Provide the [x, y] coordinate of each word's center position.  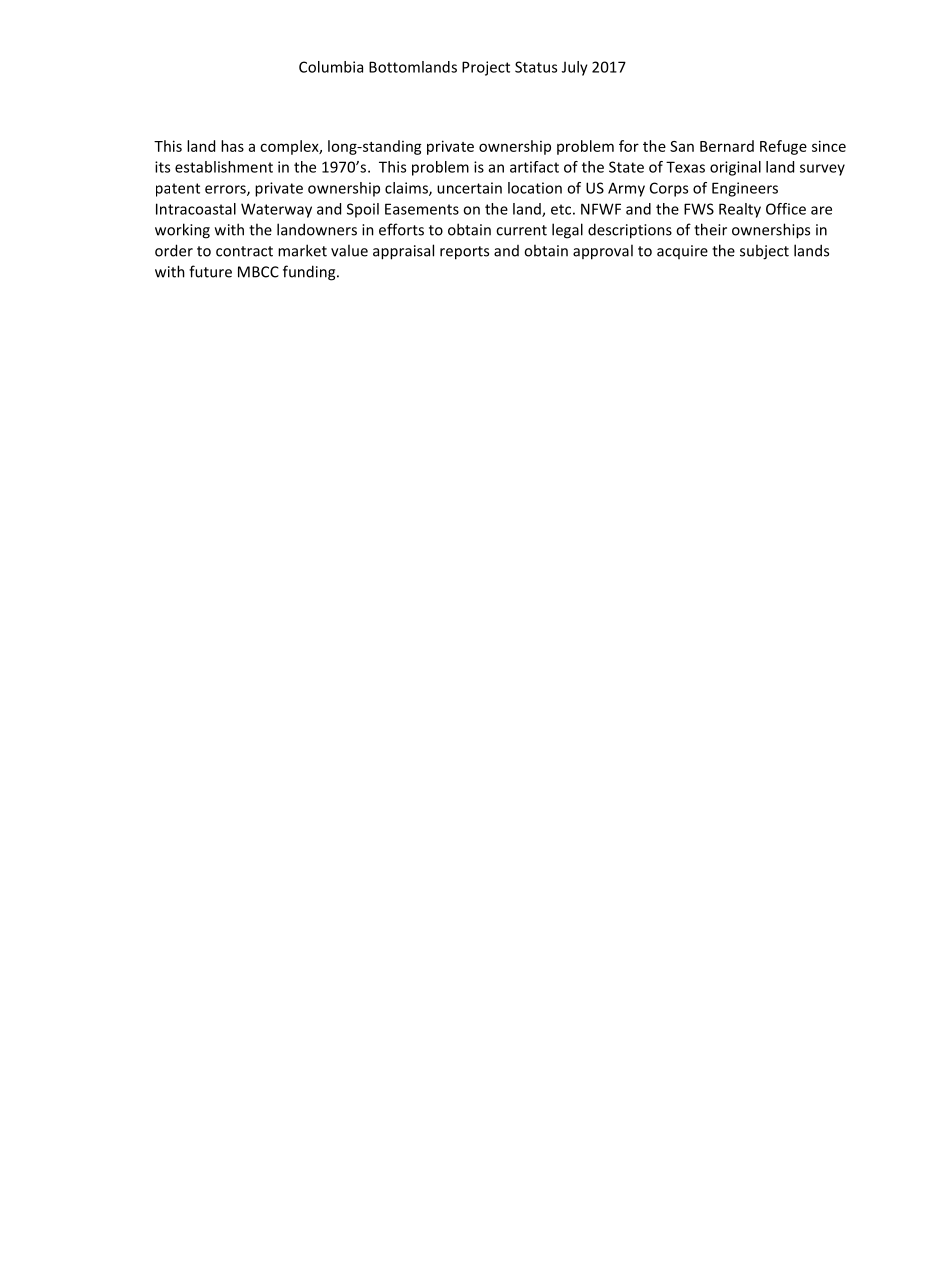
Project [486, 68]
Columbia [331, 67]
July [575, 68]
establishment [224, 167]
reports [464, 253]
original [735, 168]
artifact [534, 167]
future [210, 271]
